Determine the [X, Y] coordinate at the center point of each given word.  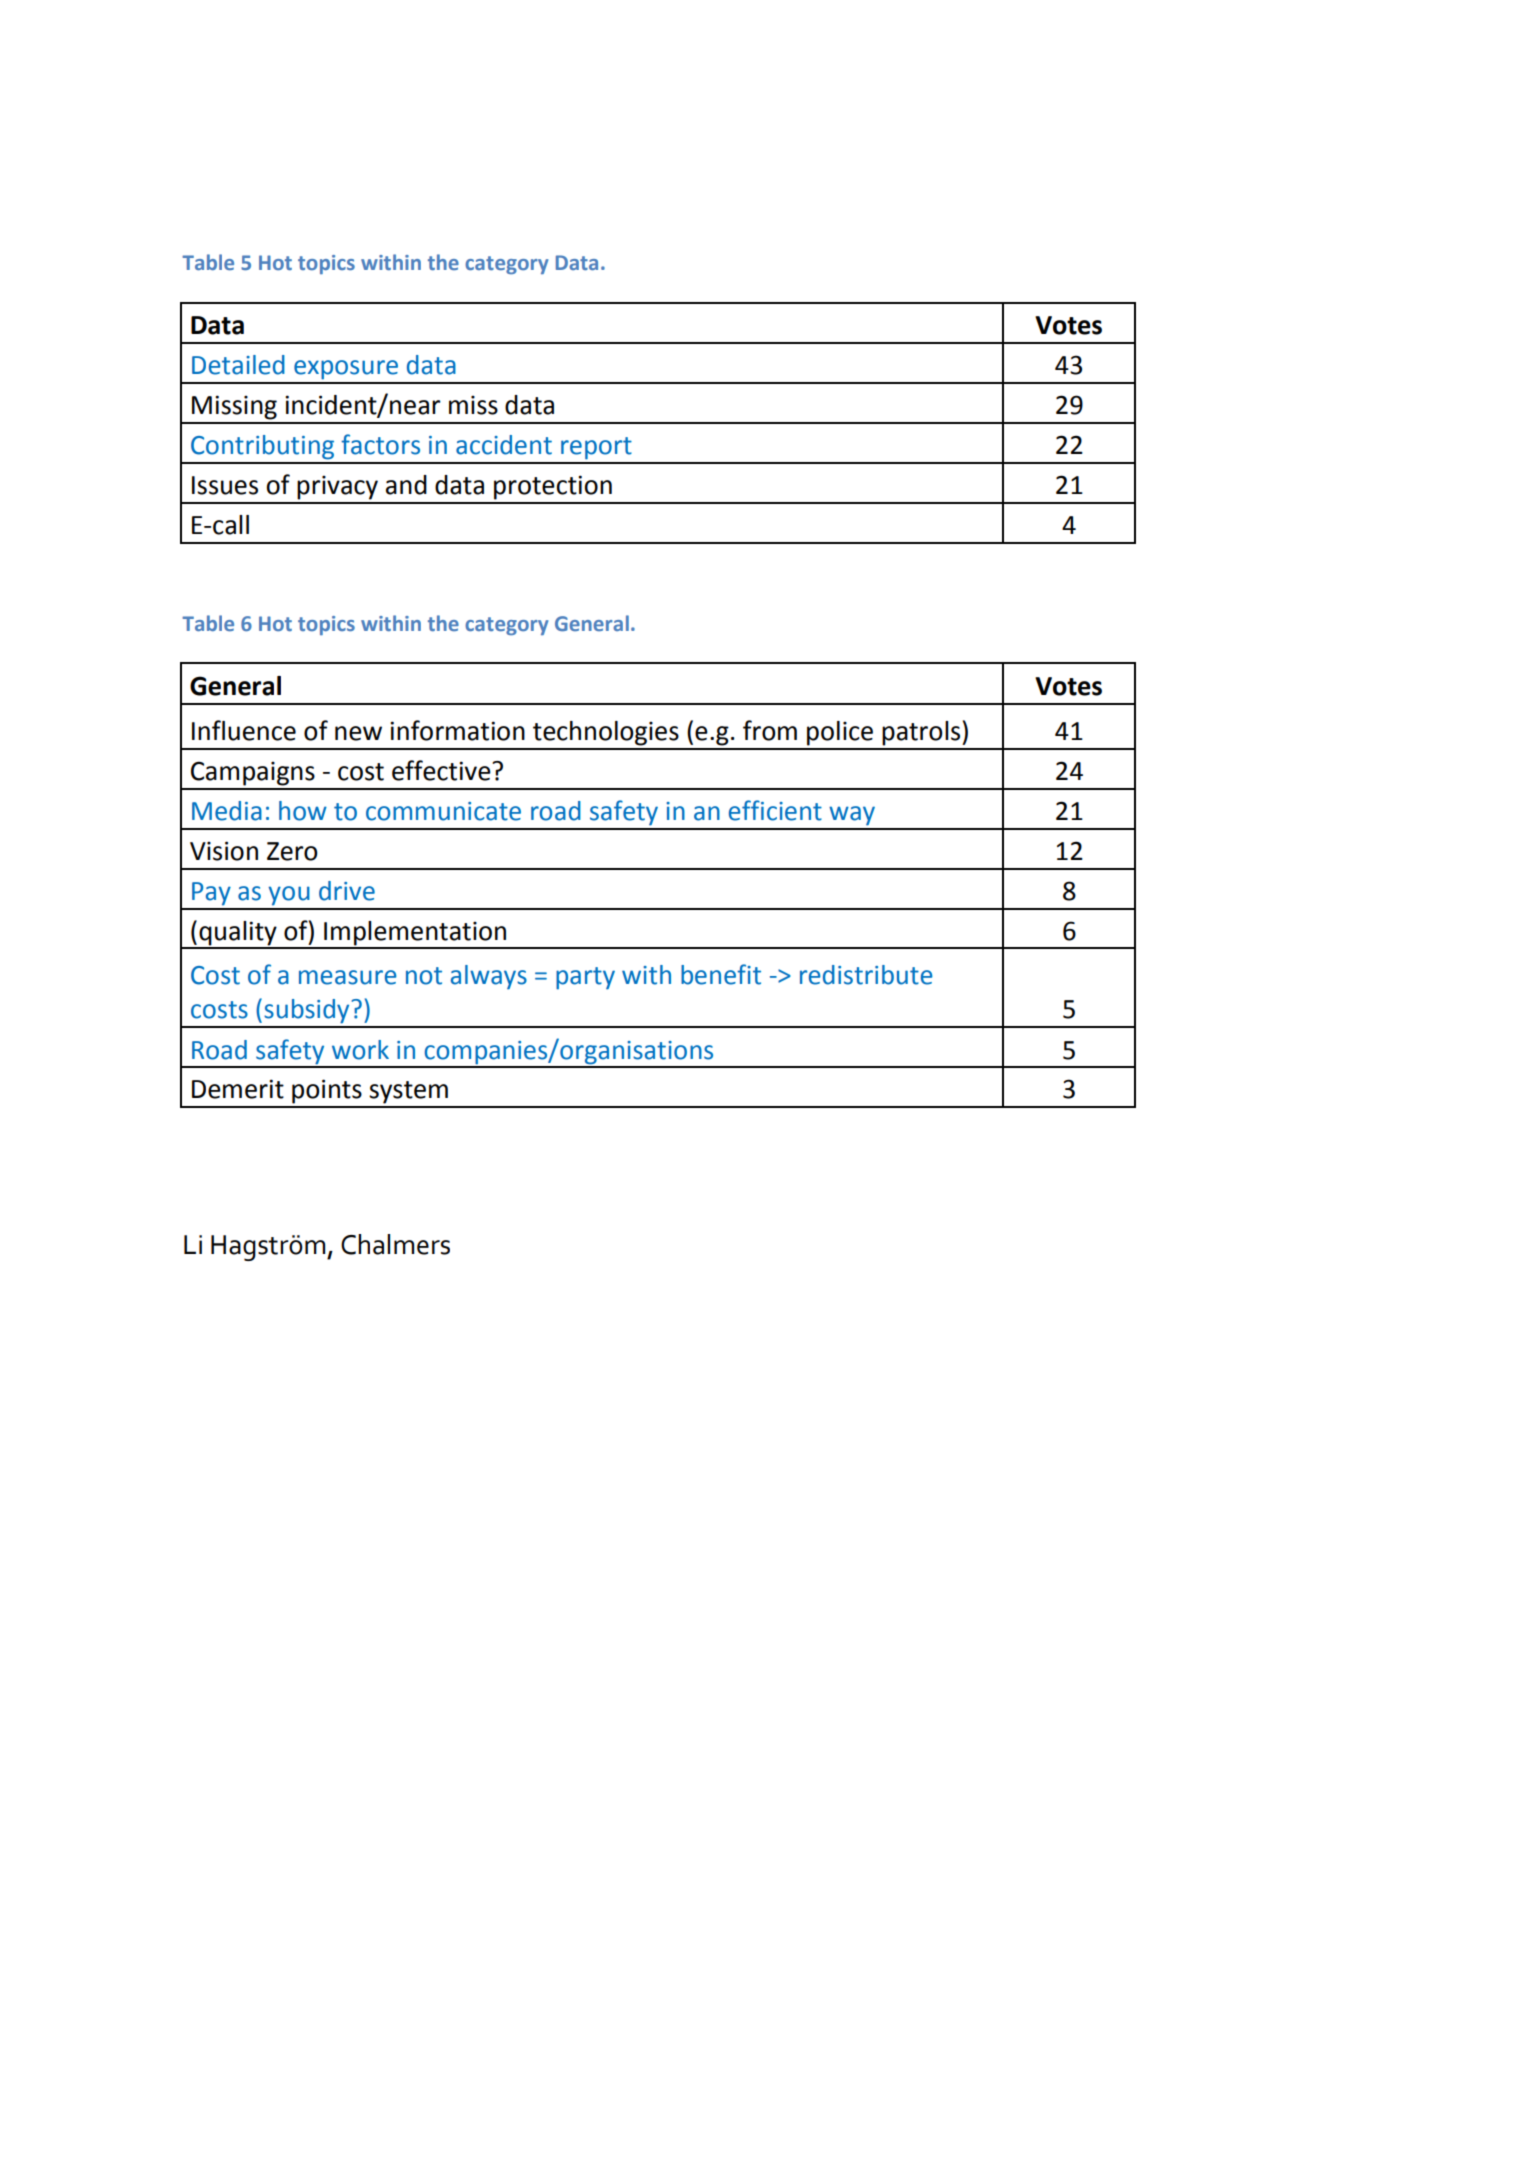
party [585, 978]
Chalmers [395, 1244]
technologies [606, 733]
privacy [337, 487]
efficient [775, 810]
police [840, 733]
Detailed [238, 365]
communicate [443, 811]
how [303, 811]
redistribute [866, 975]
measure [348, 977]
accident [504, 445]
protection [553, 487]
